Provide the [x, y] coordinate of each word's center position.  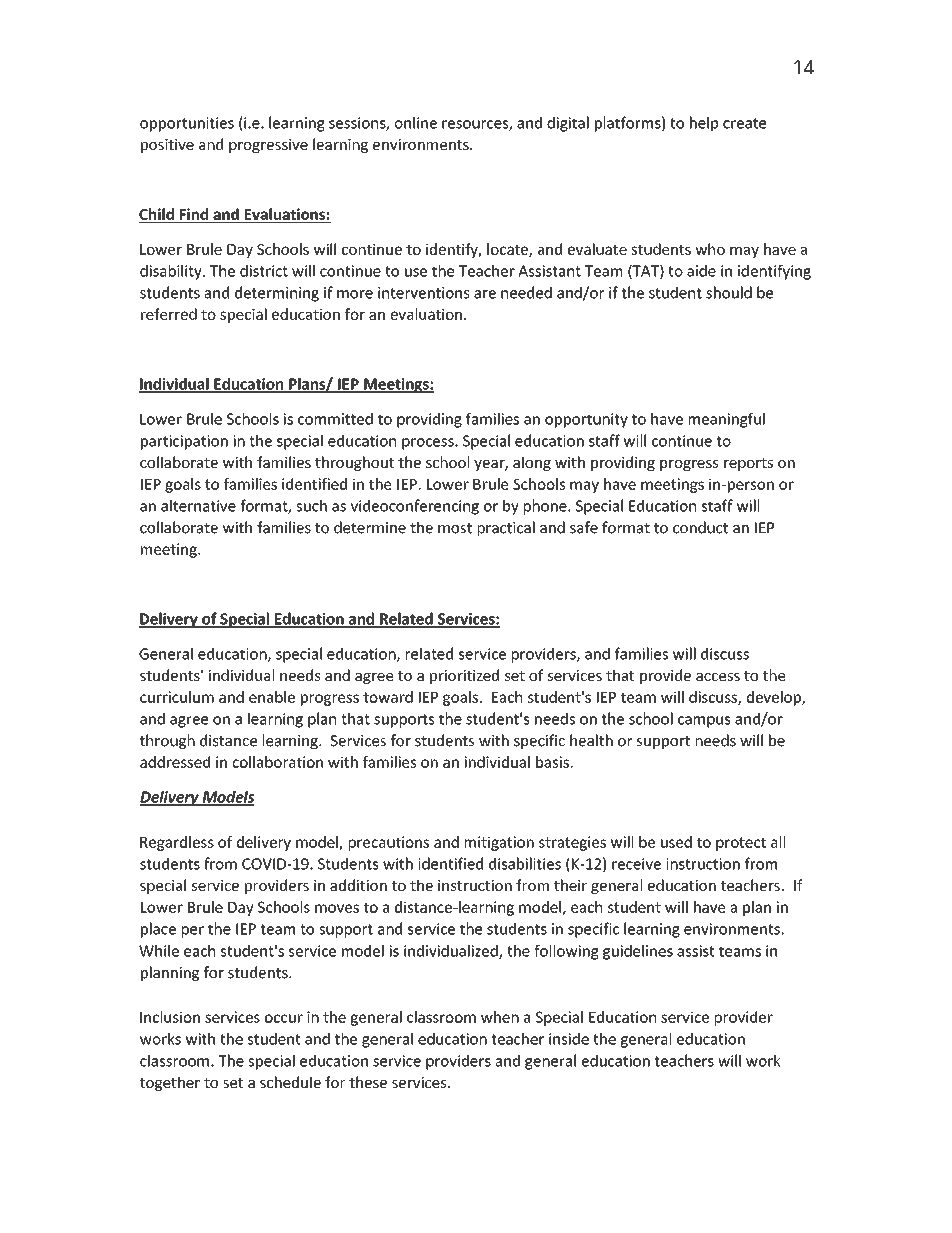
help [704, 124]
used [676, 842]
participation [184, 442]
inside [569, 1039]
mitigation [499, 843]
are [485, 294]
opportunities [187, 124]
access [718, 677]
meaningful [727, 420]
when [500, 1017]
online [416, 122]
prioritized [464, 676]
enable [272, 697]
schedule [290, 1082]
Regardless [177, 843]
